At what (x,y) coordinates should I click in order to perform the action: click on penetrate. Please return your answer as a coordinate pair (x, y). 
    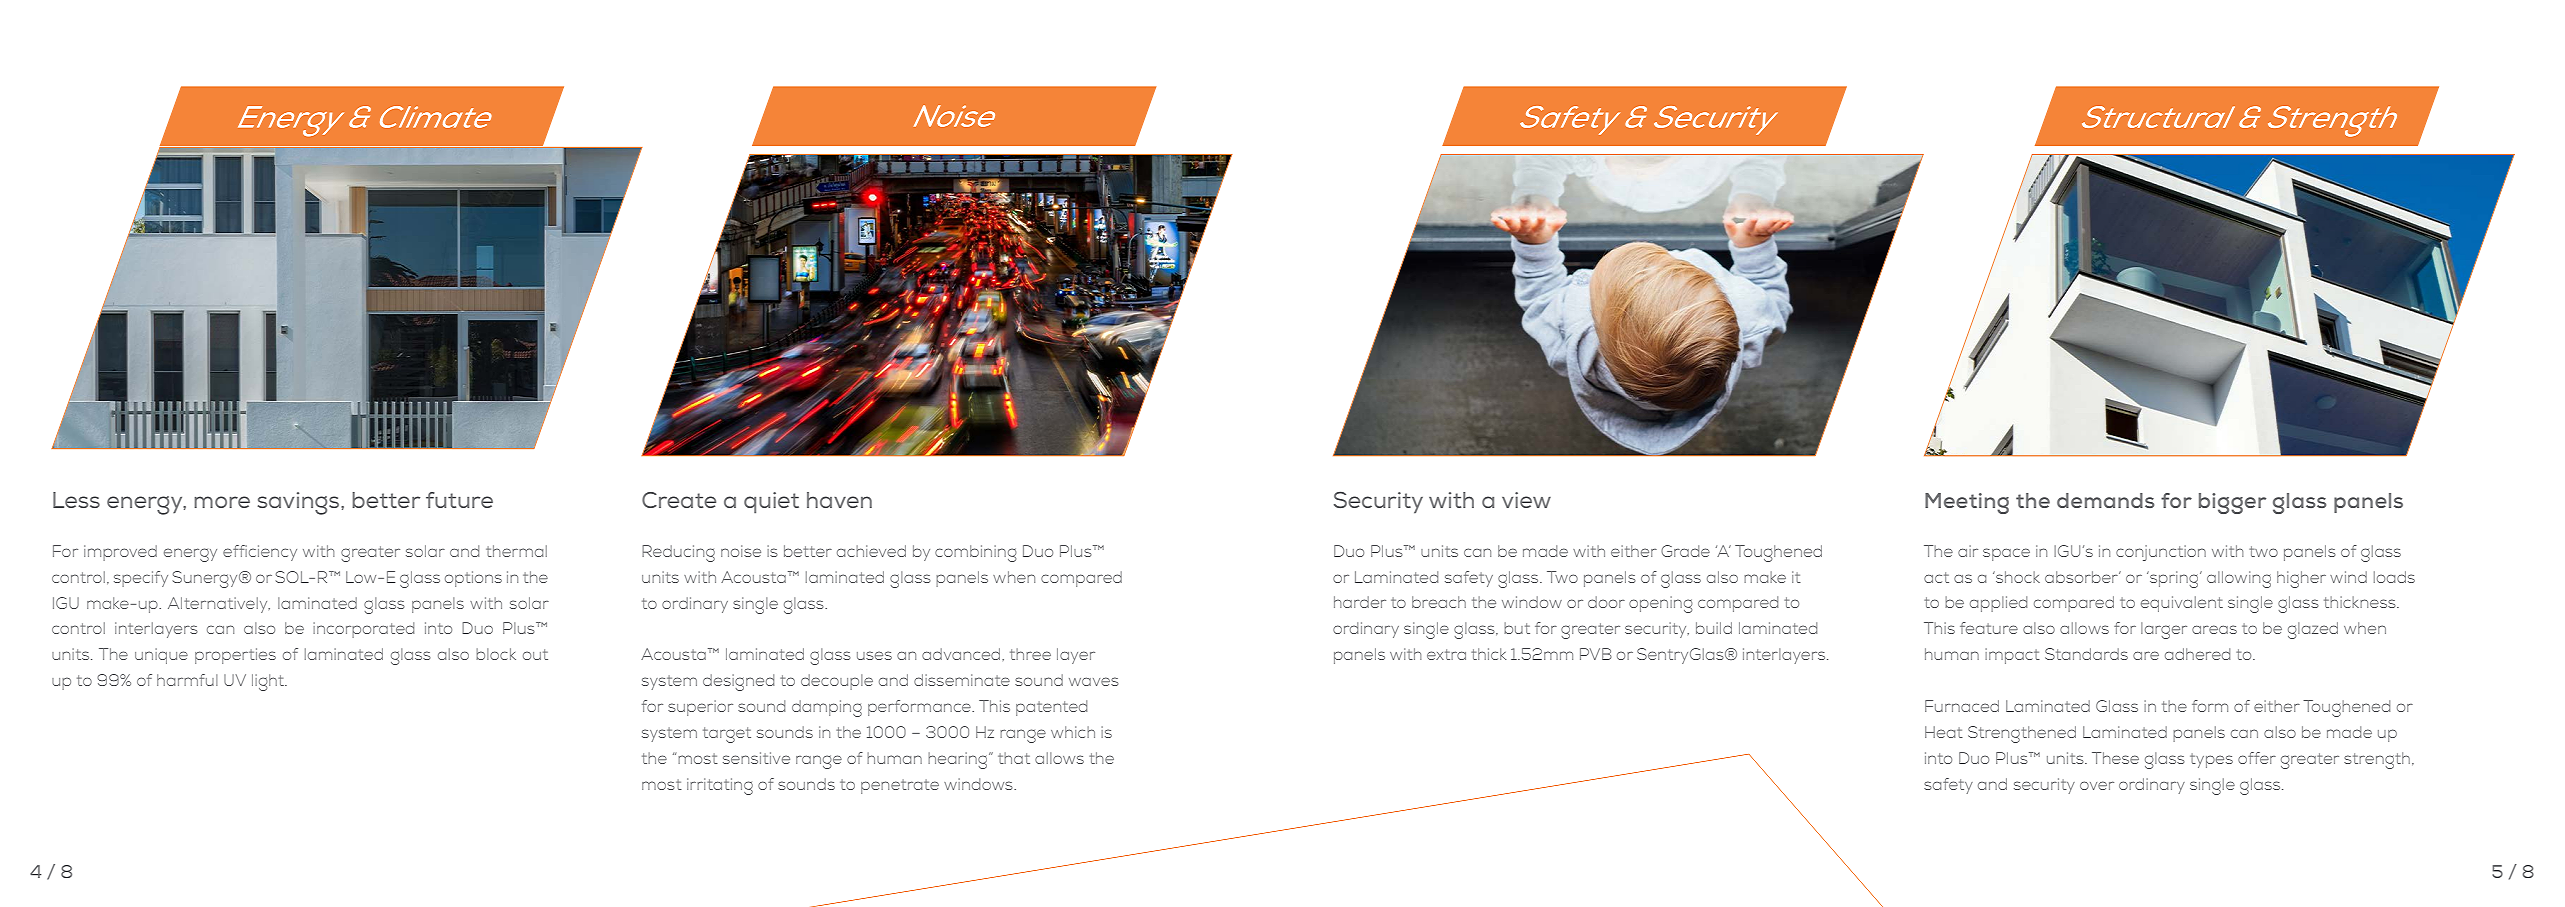
    Looking at the image, I should click on (900, 786).
